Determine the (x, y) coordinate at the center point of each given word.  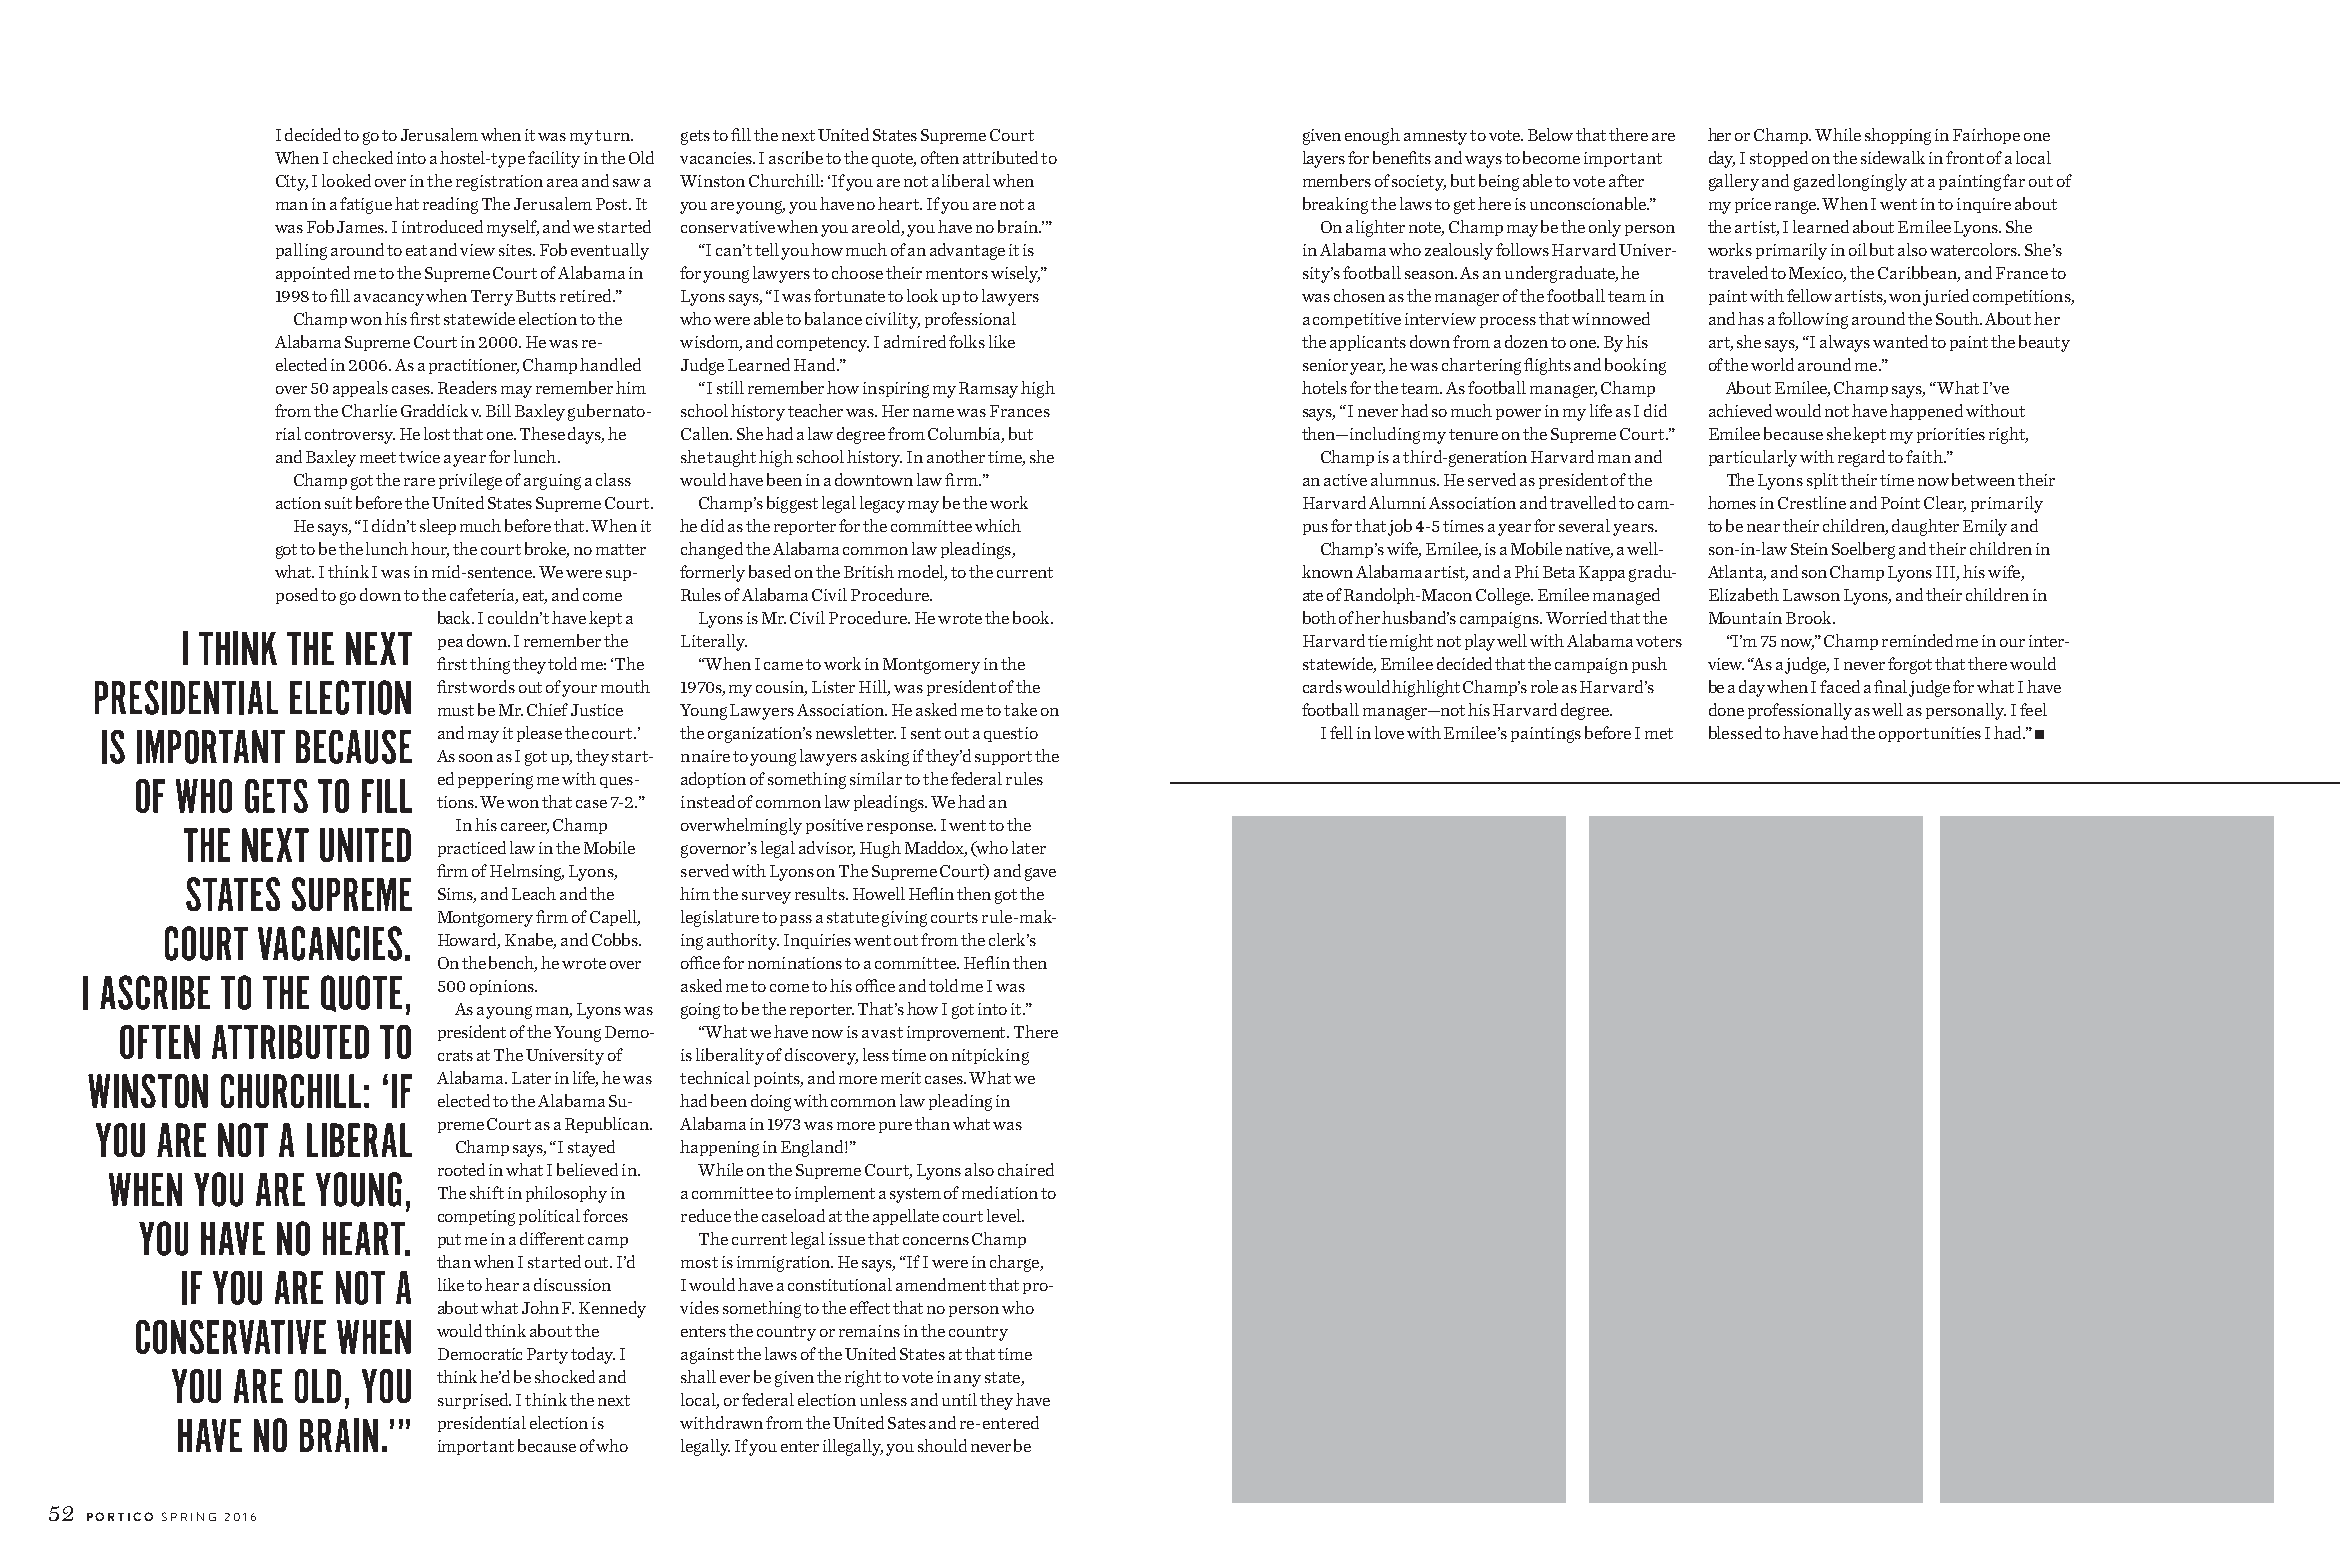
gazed (1814, 182)
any (967, 1381)
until (959, 1399)
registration (499, 183)
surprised (474, 1401)
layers (1324, 159)
